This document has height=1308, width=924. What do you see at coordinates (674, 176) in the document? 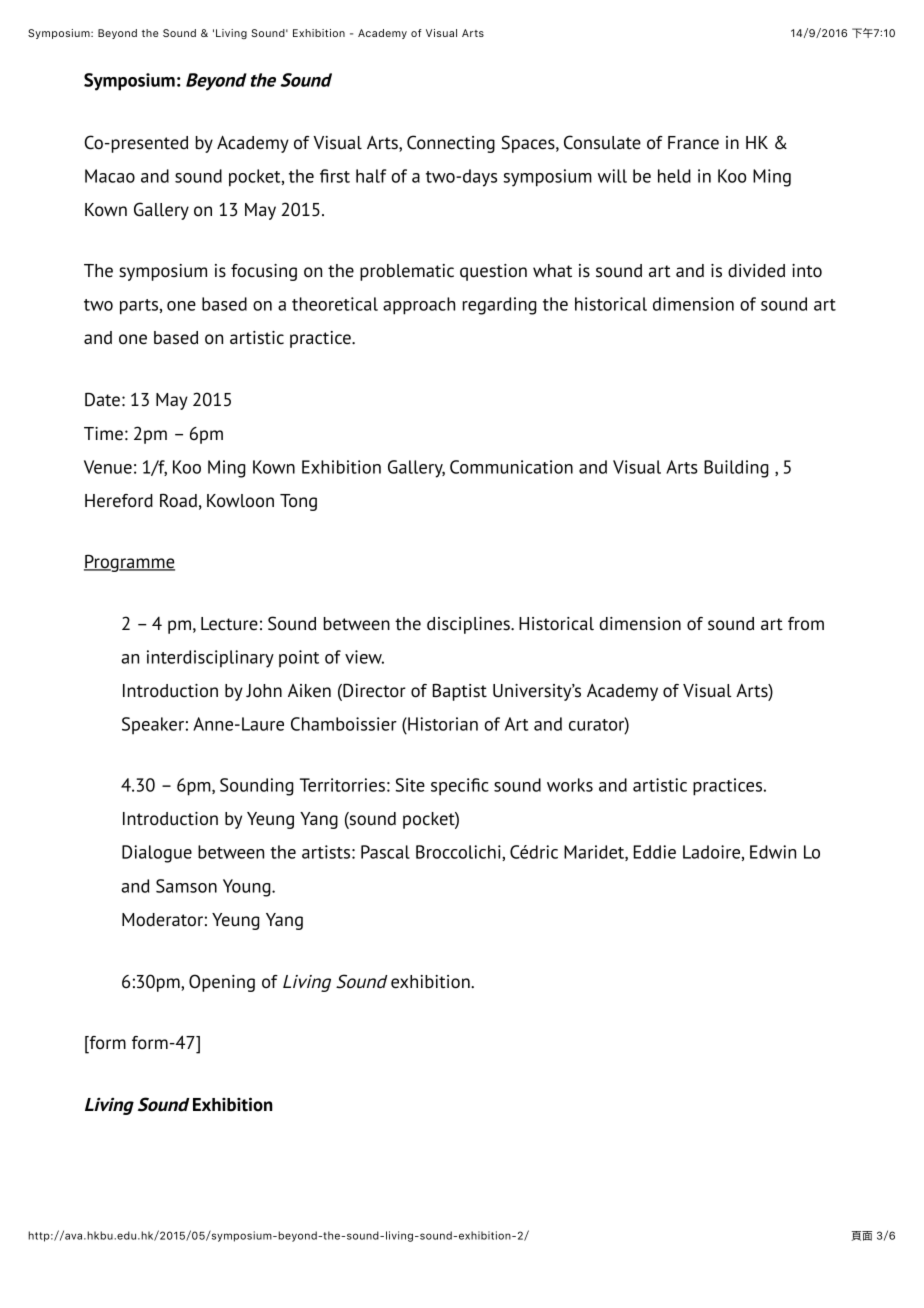
I see `held` at bounding box center [674, 176].
